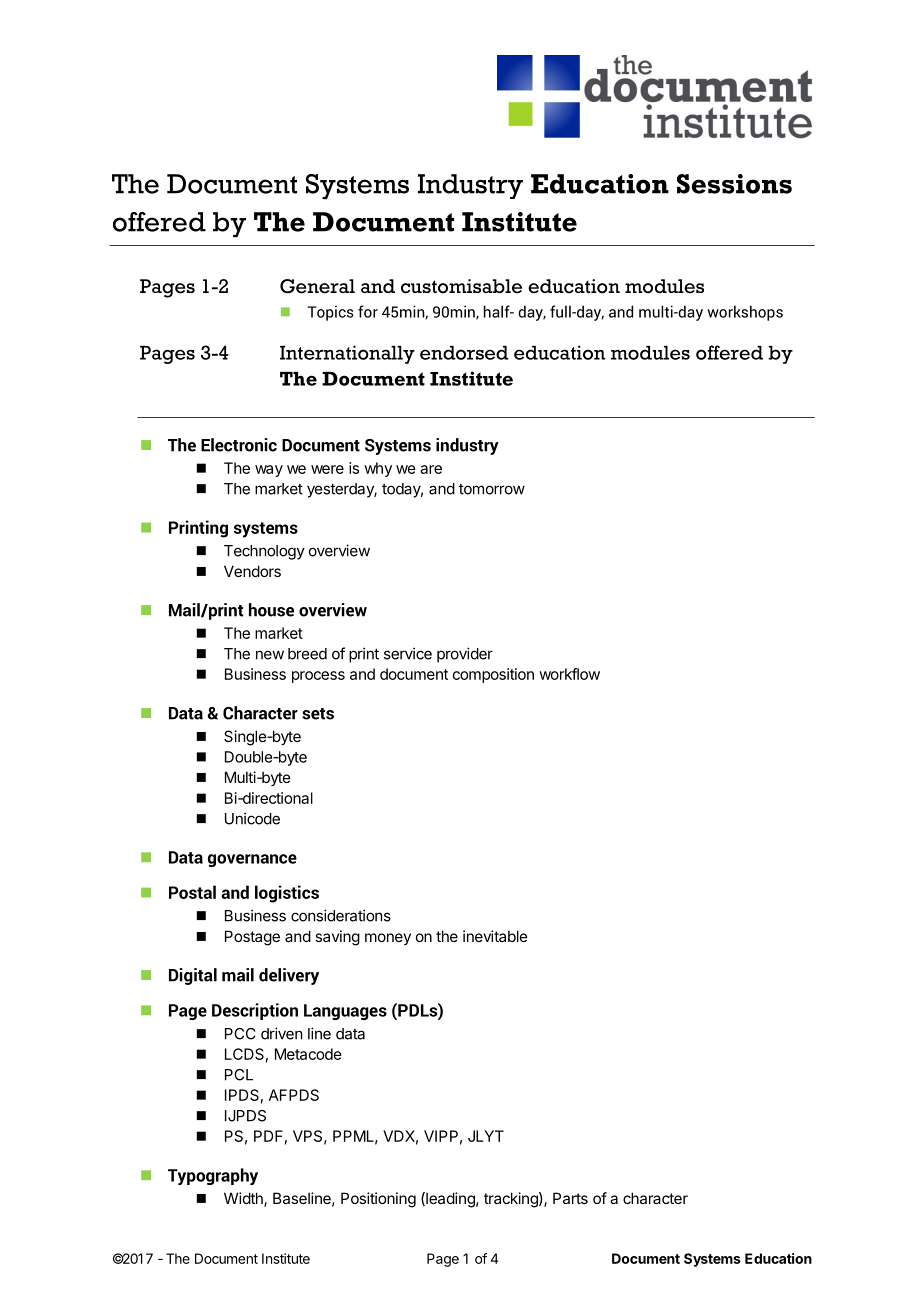 The width and height of the document is (924, 1308). What do you see at coordinates (461, 286) in the document?
I see `customisable` at bounding box center [461, 286].
